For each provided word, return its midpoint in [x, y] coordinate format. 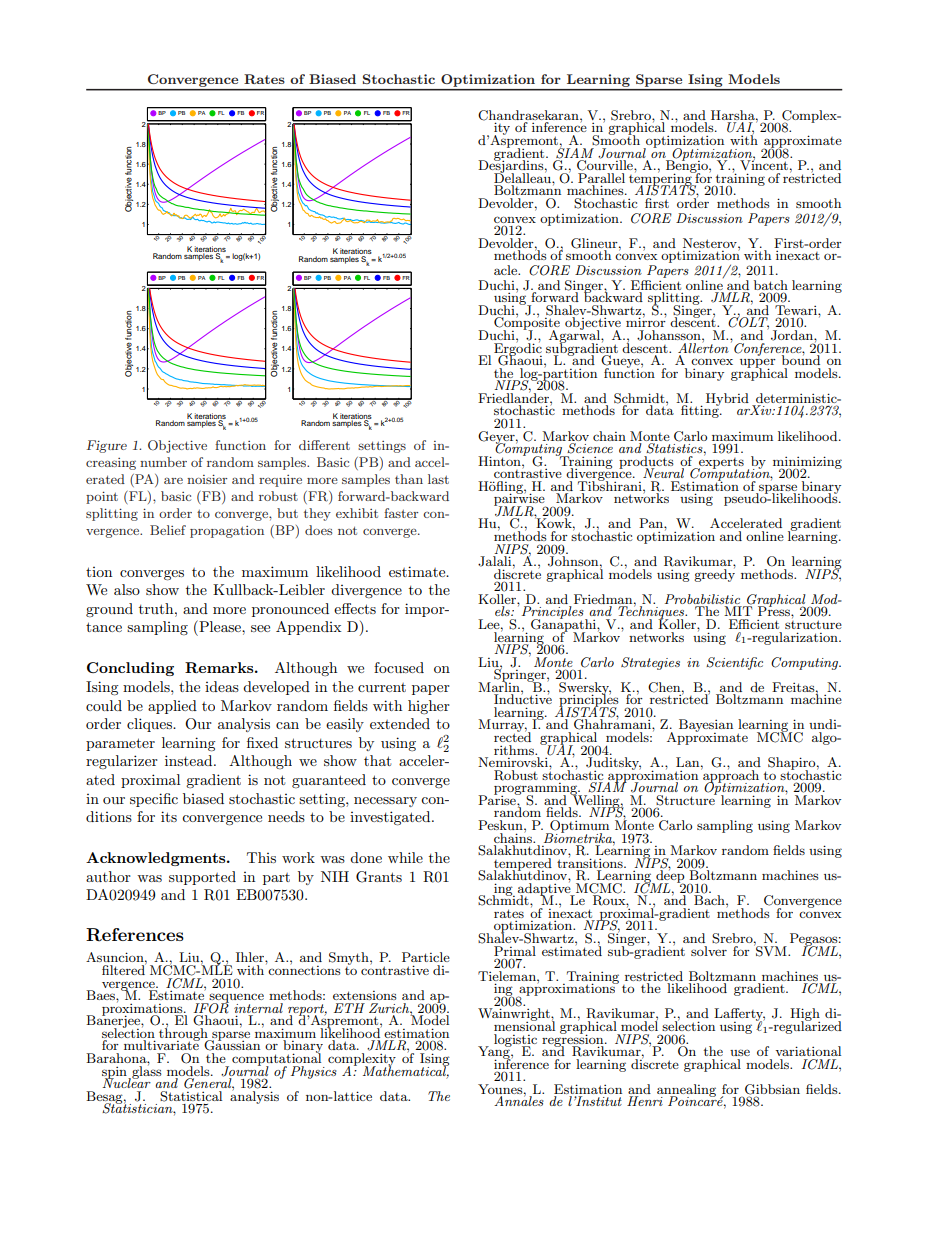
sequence [235, 999]
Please [220, 626]
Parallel [601, 178]
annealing [686, 1091]
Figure [107, 446]
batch [771, 285]
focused [399, 667]
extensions [365, 995]
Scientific [734, 663]
